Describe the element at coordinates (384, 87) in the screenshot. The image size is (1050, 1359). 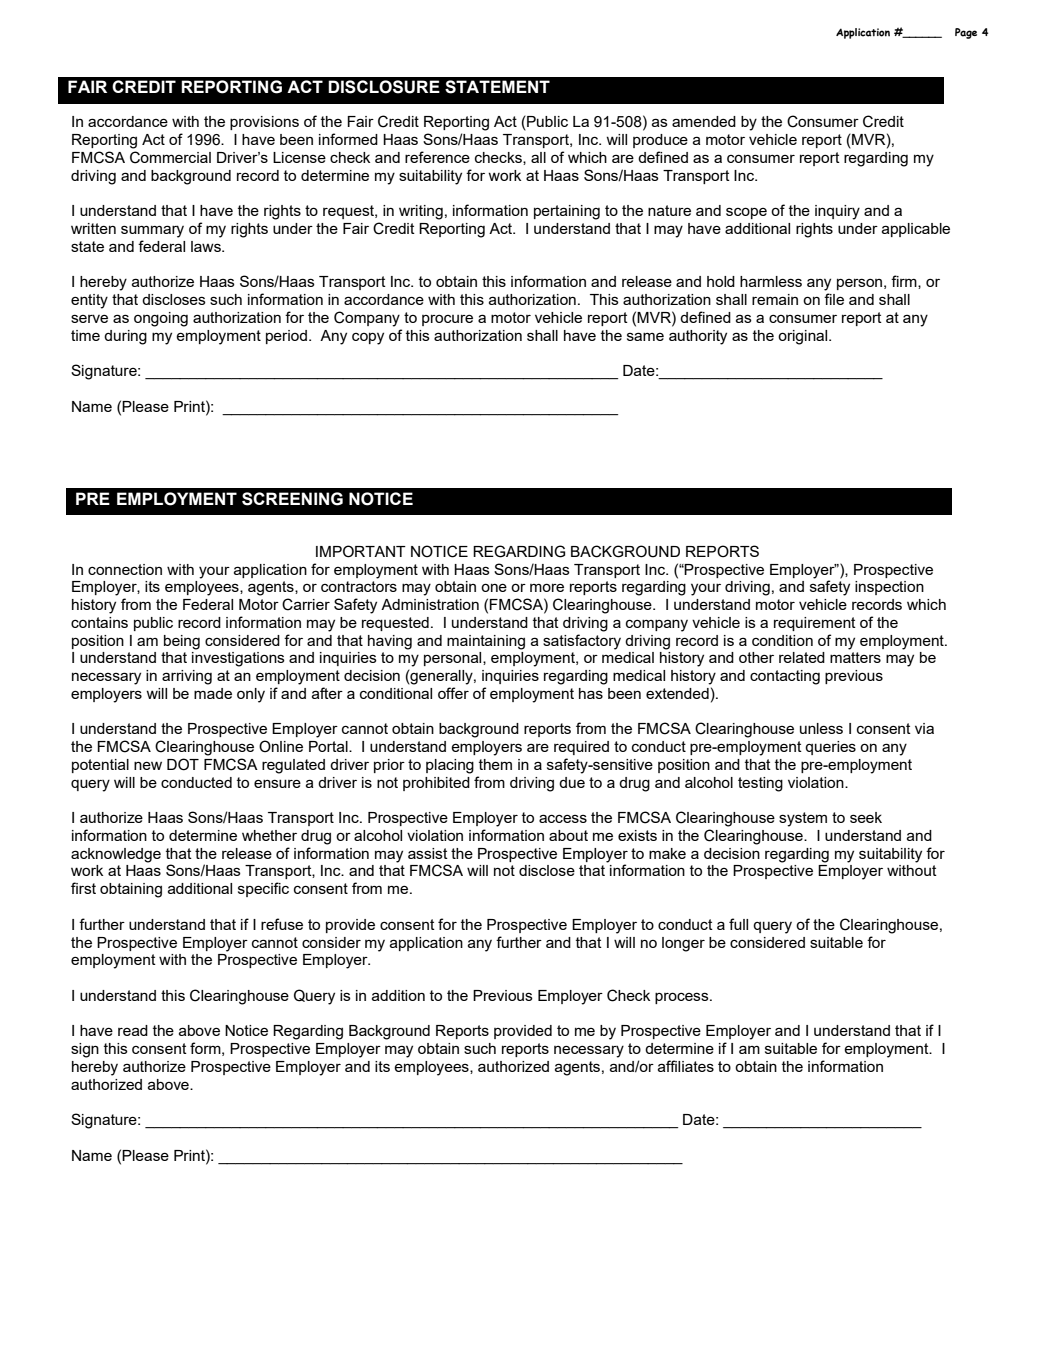
I see `DISCLOSURE` at that location.
